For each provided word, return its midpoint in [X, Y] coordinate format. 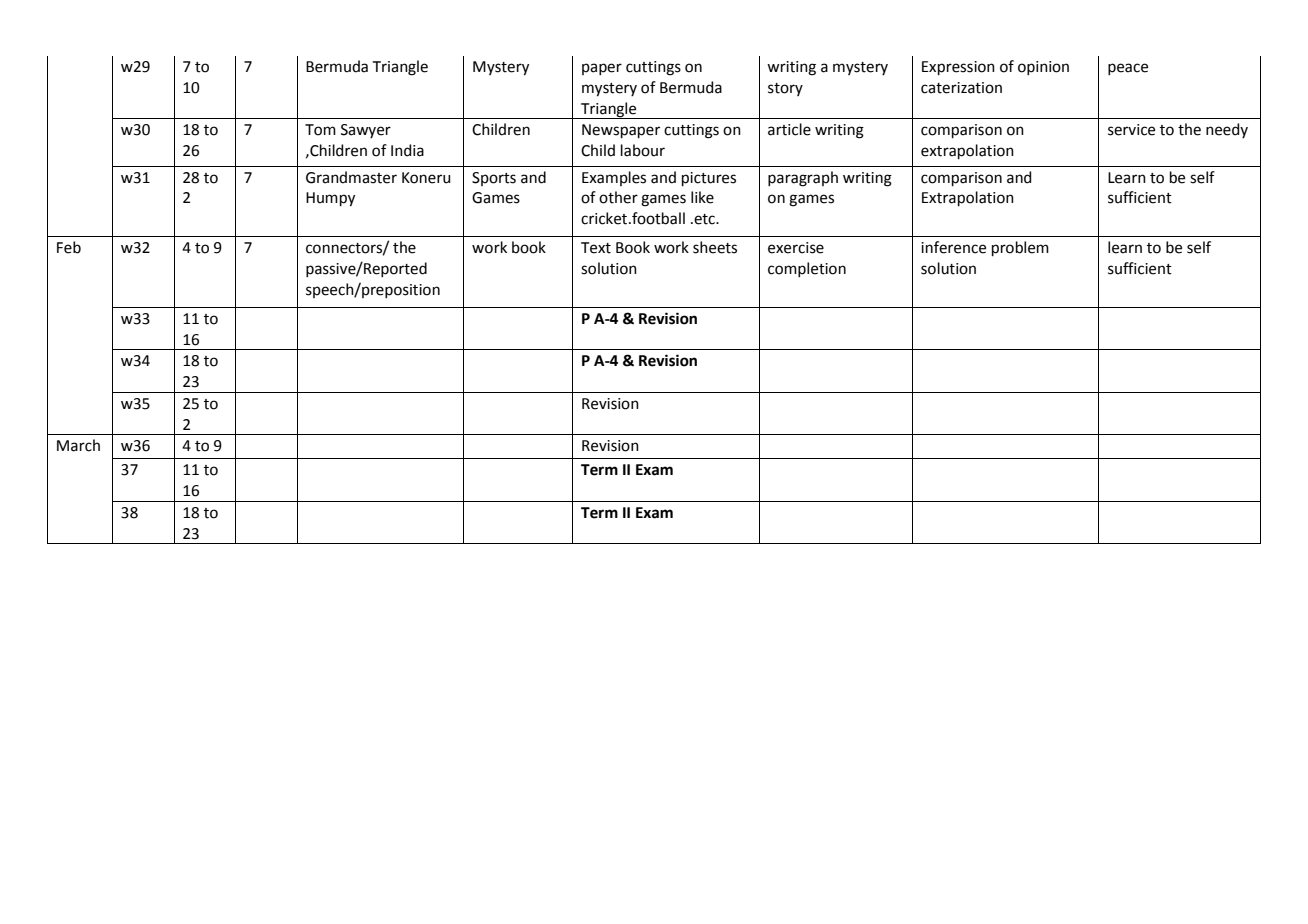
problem [1020, 248]
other [618, 197]
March [78, 445]
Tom [320, 130]
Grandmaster [351, 177]
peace [1128, 69]
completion [807, 269]
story [785, 89]
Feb [69, 247]
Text [596, 248]
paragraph [803, 179]
